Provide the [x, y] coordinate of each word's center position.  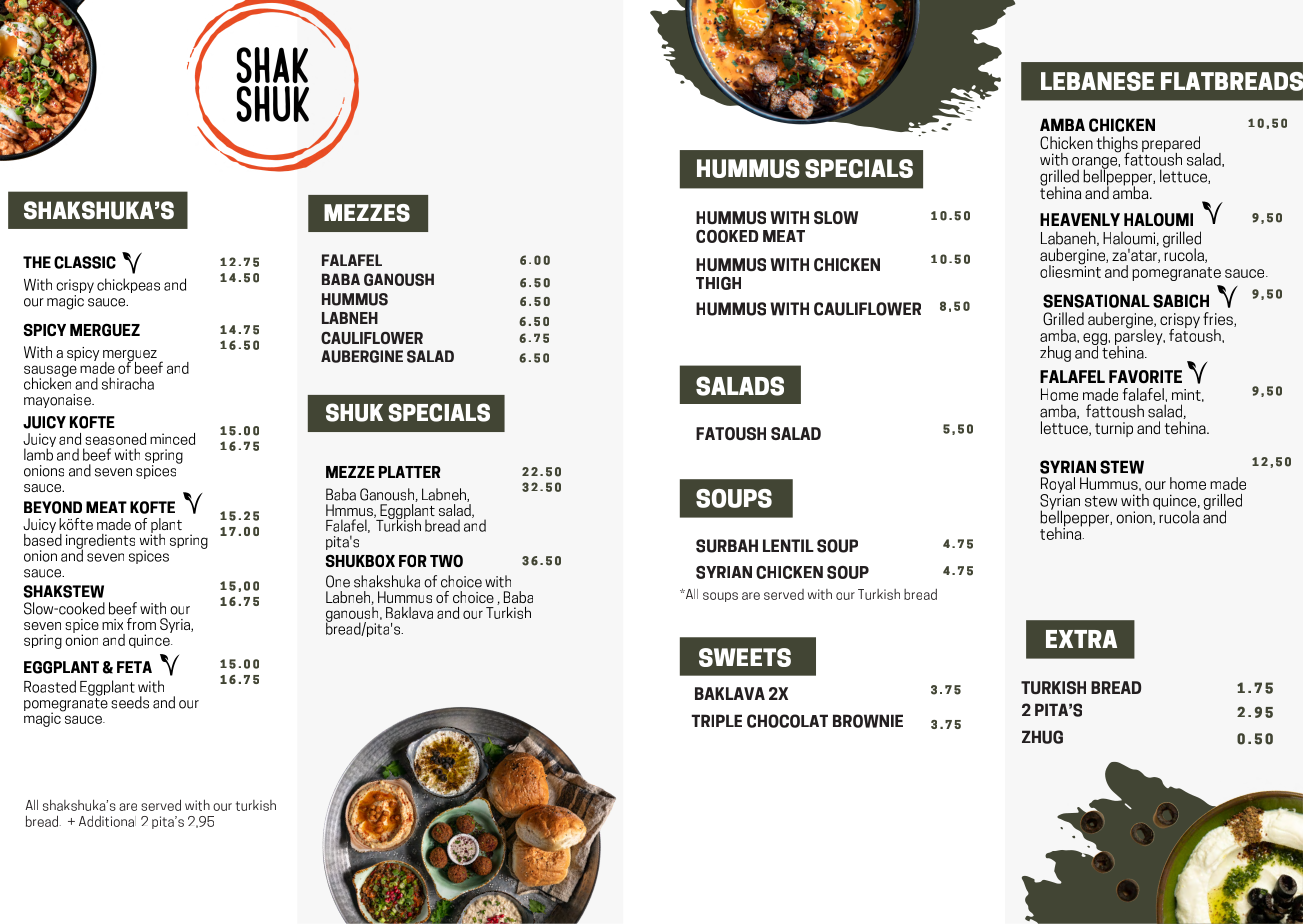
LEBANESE [1097, 81]
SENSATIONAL [1096, 301]
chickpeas [128, 285]
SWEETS [745, 657]
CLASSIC [85, 262]
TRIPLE [716, 720]
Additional [107, 821]
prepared [1171, 145]
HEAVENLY [1080, 219]
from [141, 624]
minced [172, 439]
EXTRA [1081, 639]
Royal [1058, 486]
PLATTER [410, 472]
